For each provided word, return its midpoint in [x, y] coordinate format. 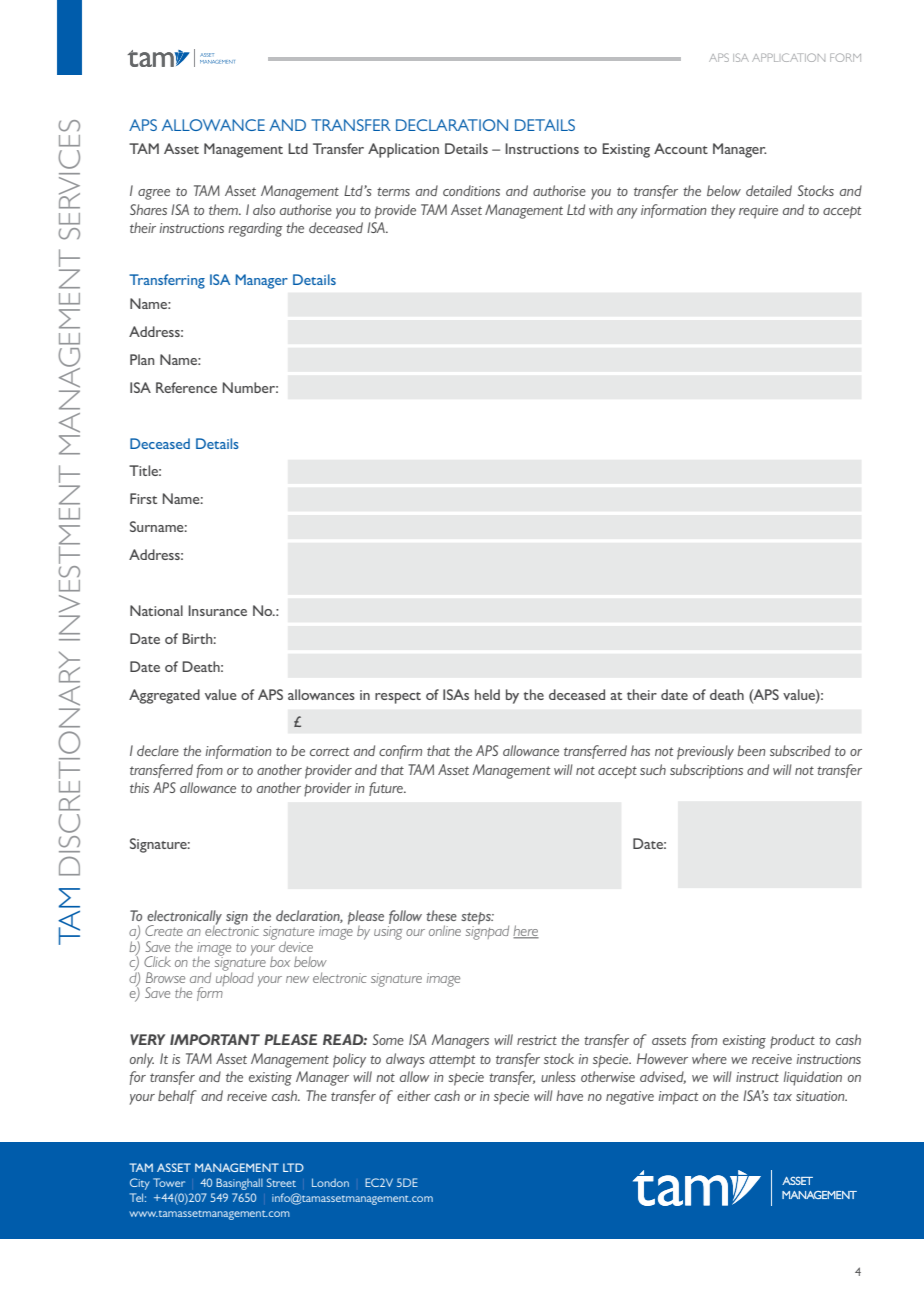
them [224, 209]
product [792, 1041]
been [751, 750]
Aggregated [164, 696]
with [601, 209]
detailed [769, 190]
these [441, 915]
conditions [471, 190]
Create [164, 930]
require [758, 212]
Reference [186, 387]
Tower [169, 1182]
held [487, 694]
